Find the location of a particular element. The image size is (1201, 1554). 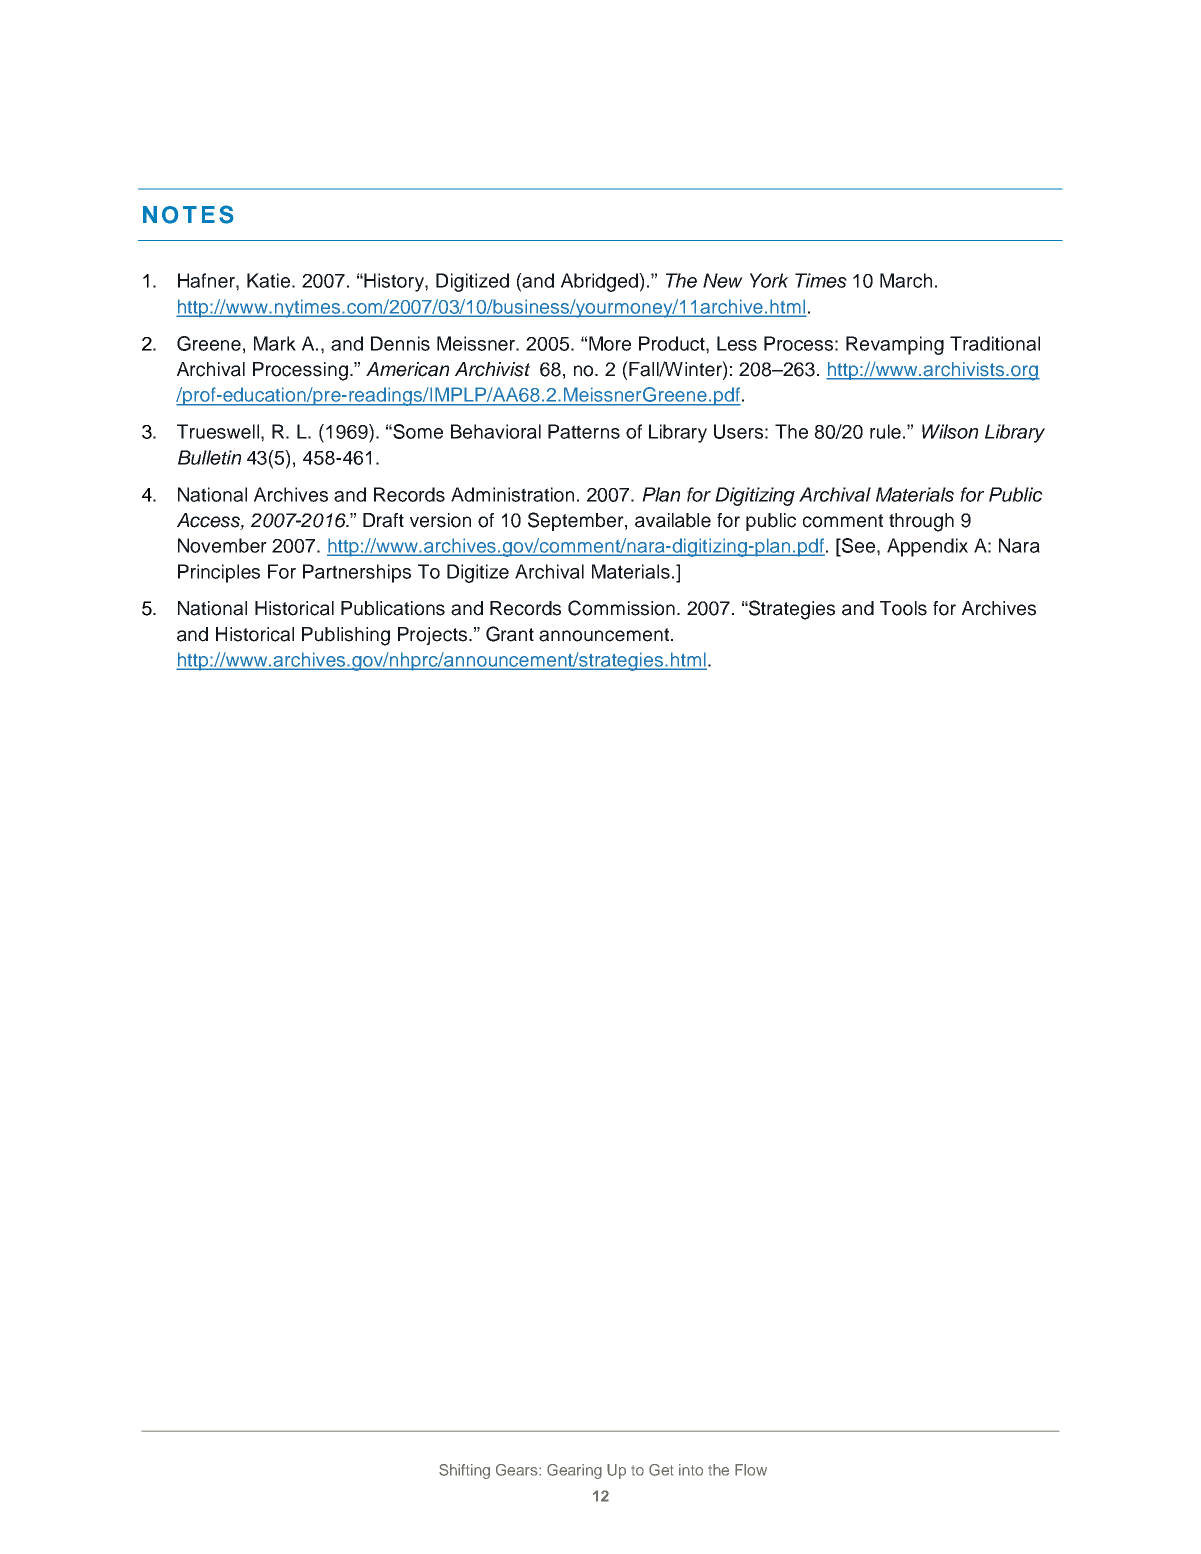

Appendix is located at coordinates (927, 547).
